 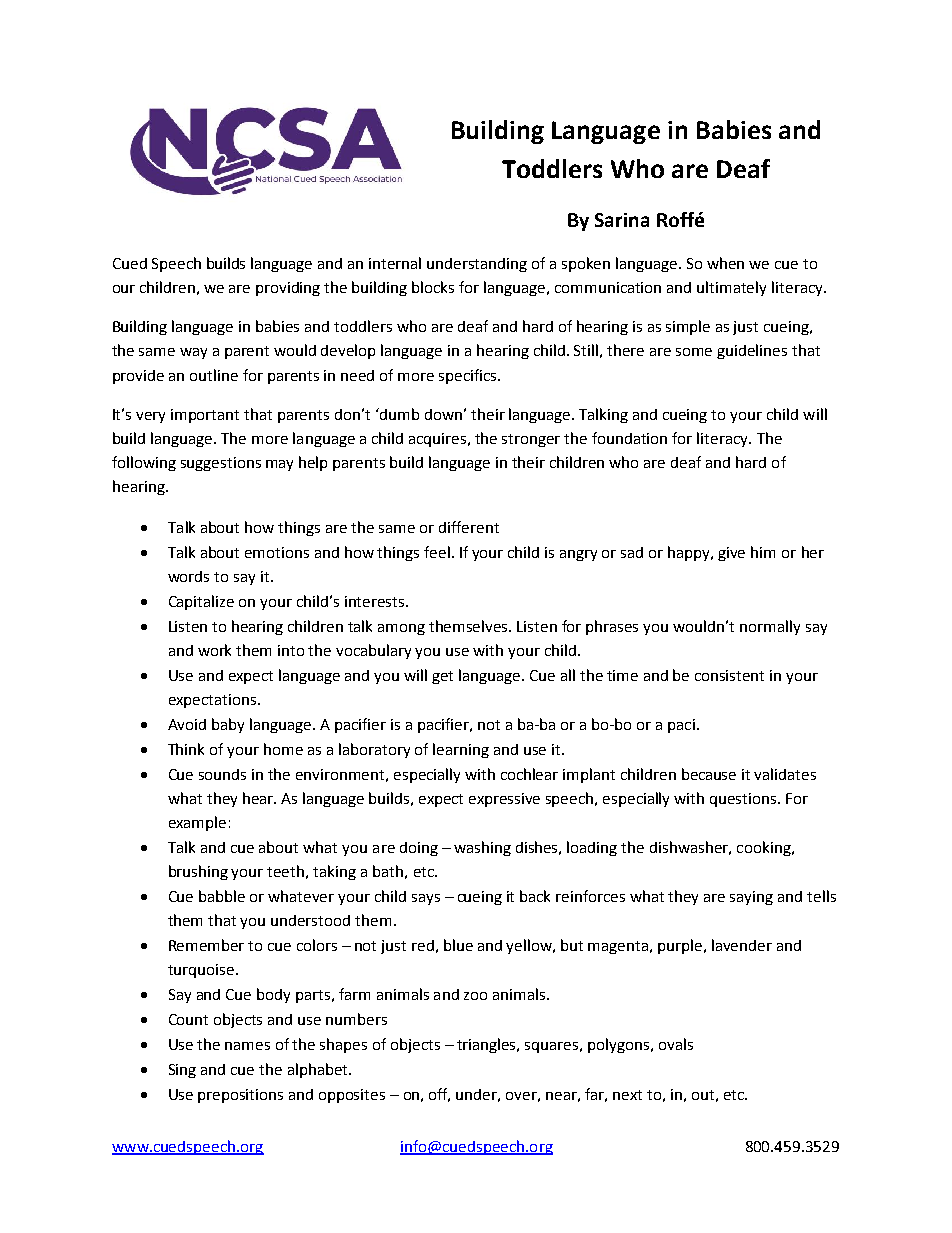 What do you see at coordinates (488, 1045) in the image?
I see `triangles` at bounding box center [488, 1045].
